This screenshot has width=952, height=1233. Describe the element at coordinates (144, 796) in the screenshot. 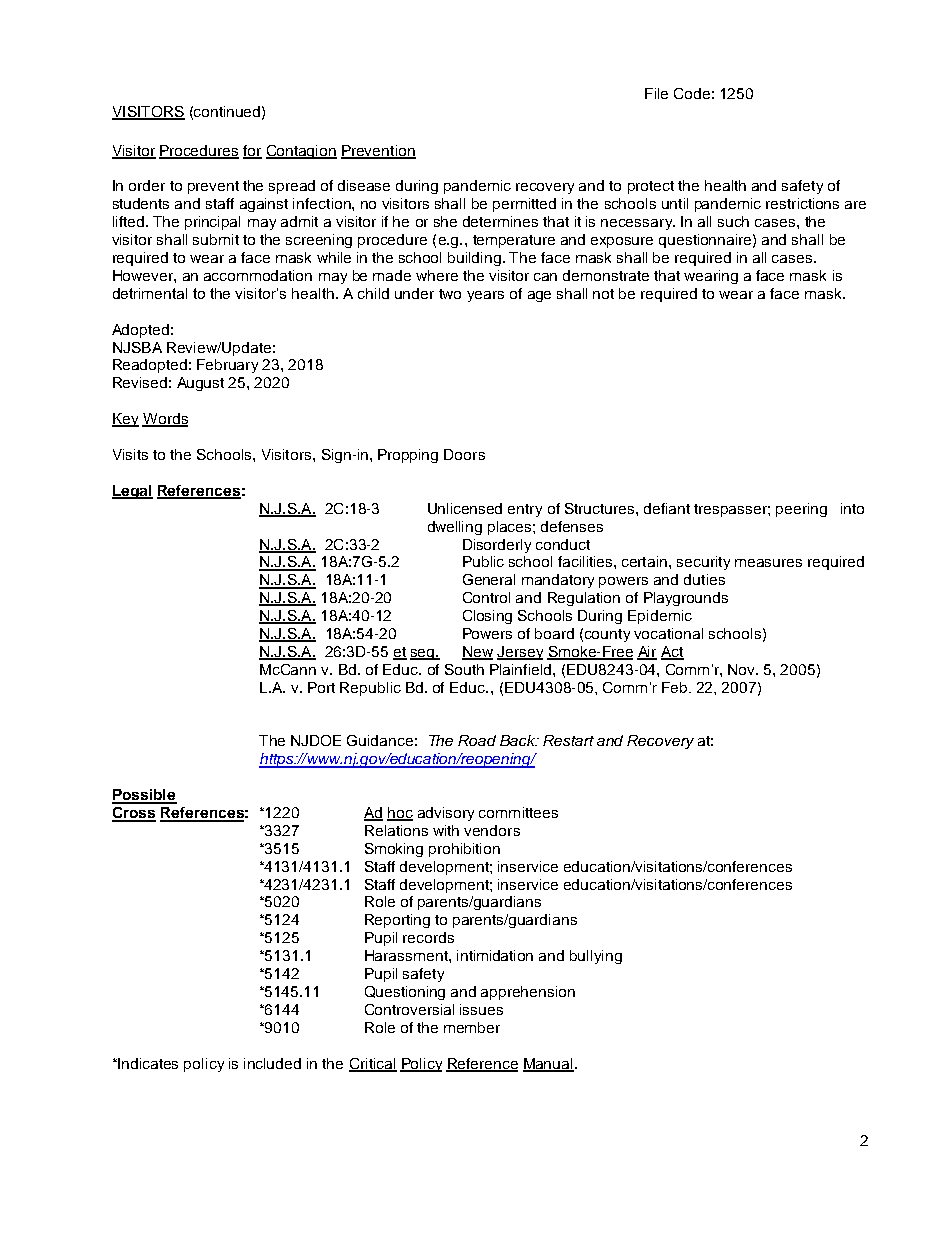

I see `Possible` at that location.
